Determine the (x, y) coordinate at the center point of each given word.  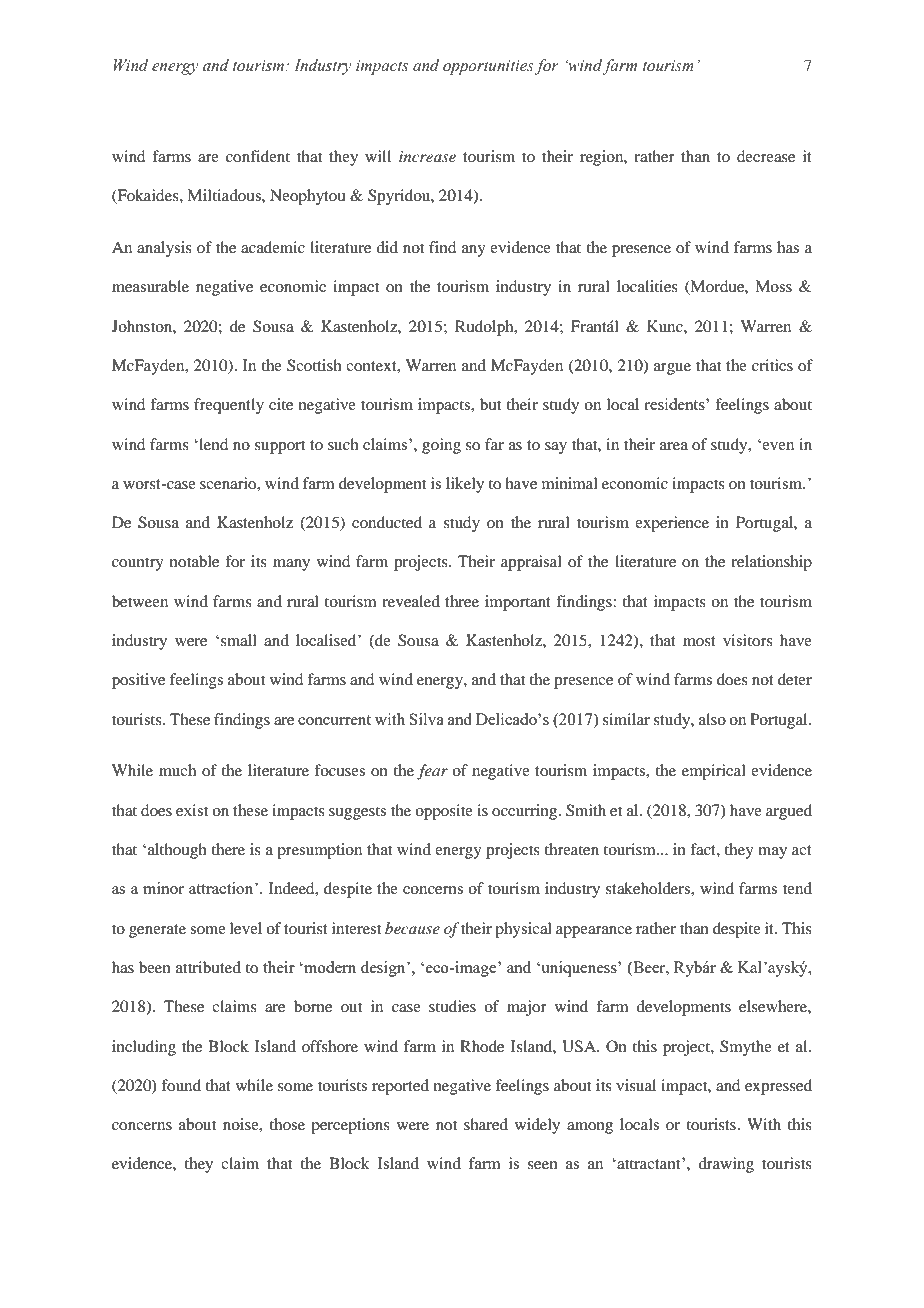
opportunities (488, 67)
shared (486, 1124)
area (674, 446)
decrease (766, 156)
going (441, 446)
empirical (714, 772)
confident (258, 156)
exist (192, 810)
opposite (444, 812)
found (181, 1085)
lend (212, 444)
